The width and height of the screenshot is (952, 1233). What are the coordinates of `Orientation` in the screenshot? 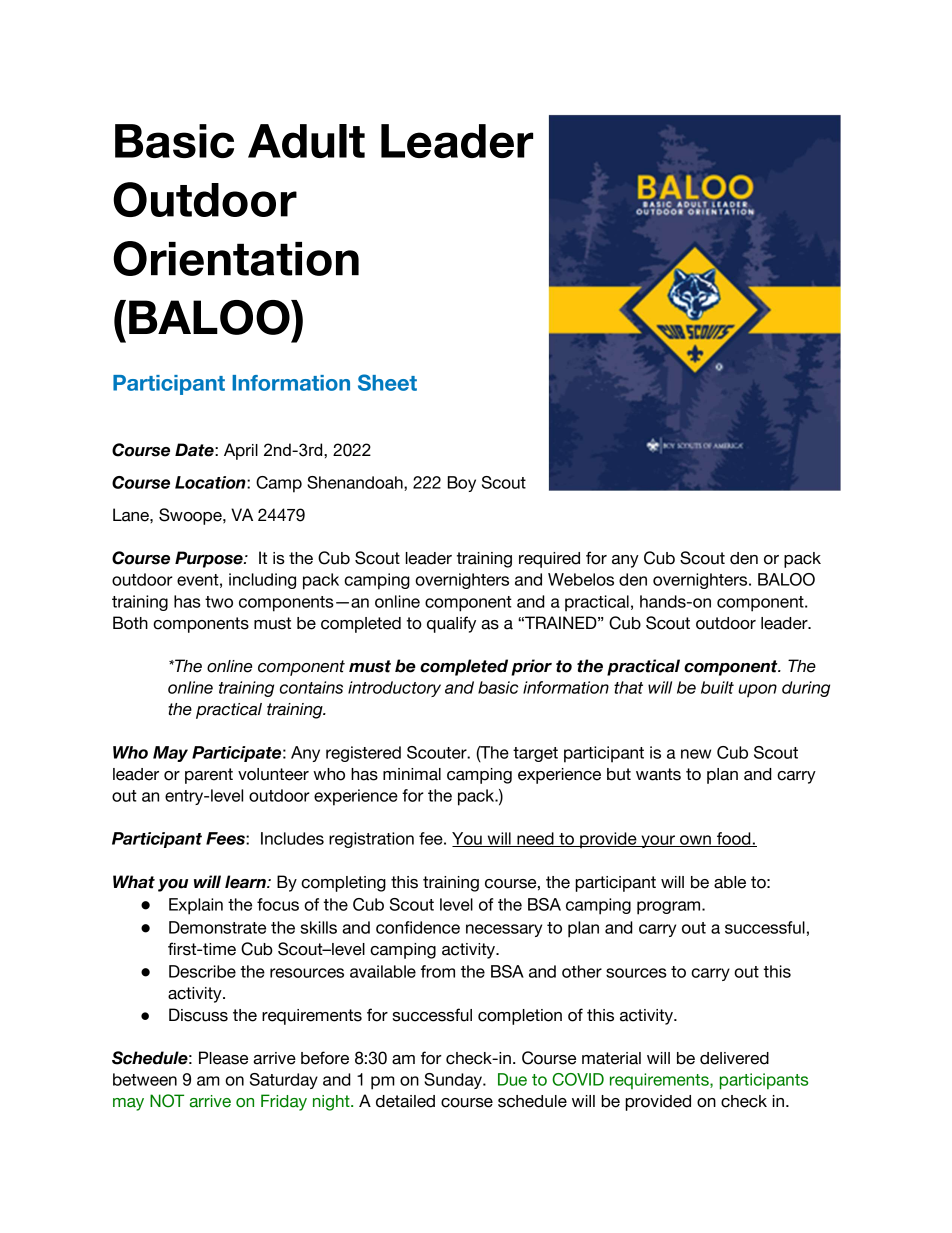 It's located at (236, 258).
